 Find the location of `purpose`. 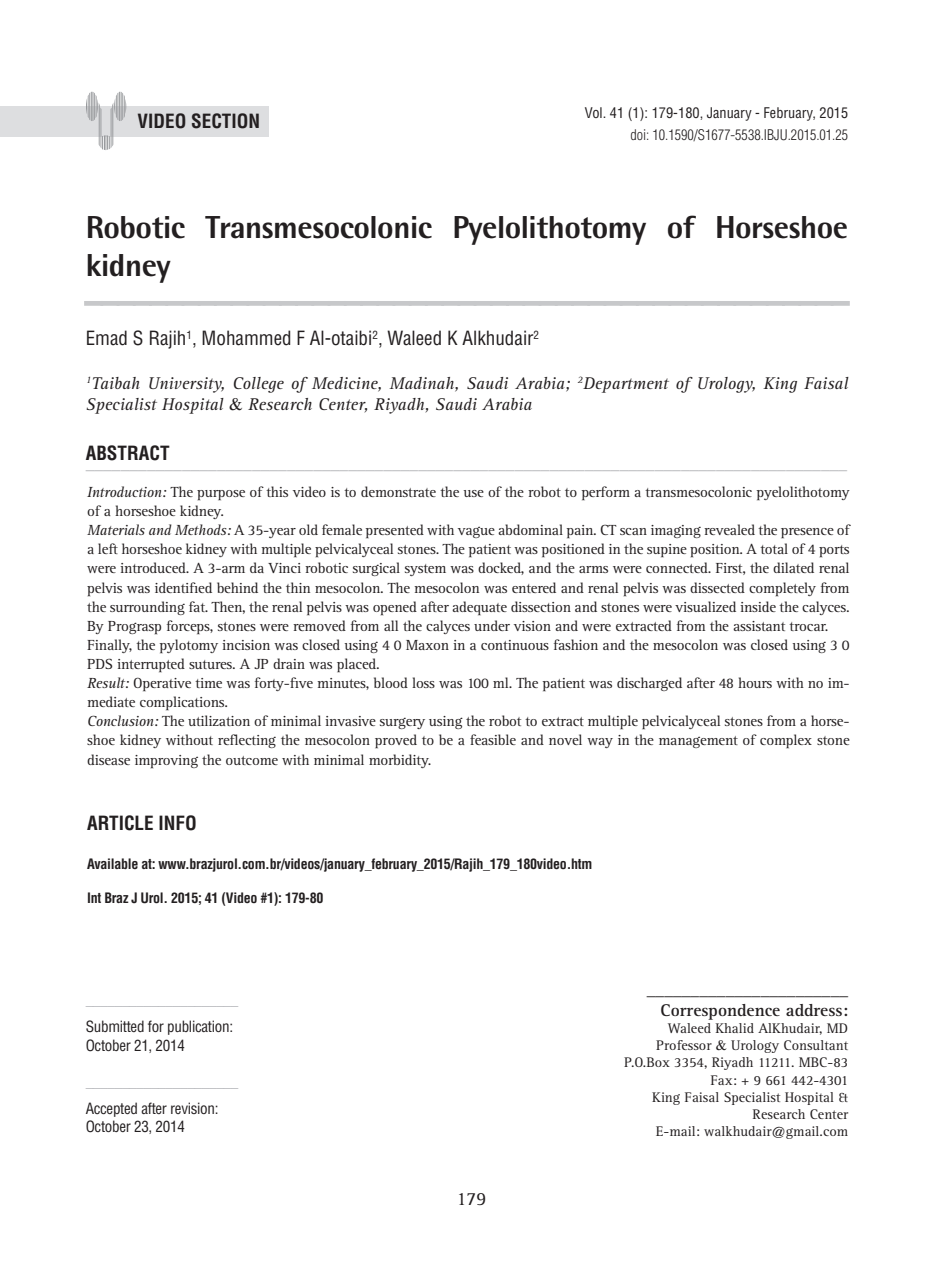

purpose is located at coordinates (221, 495).
